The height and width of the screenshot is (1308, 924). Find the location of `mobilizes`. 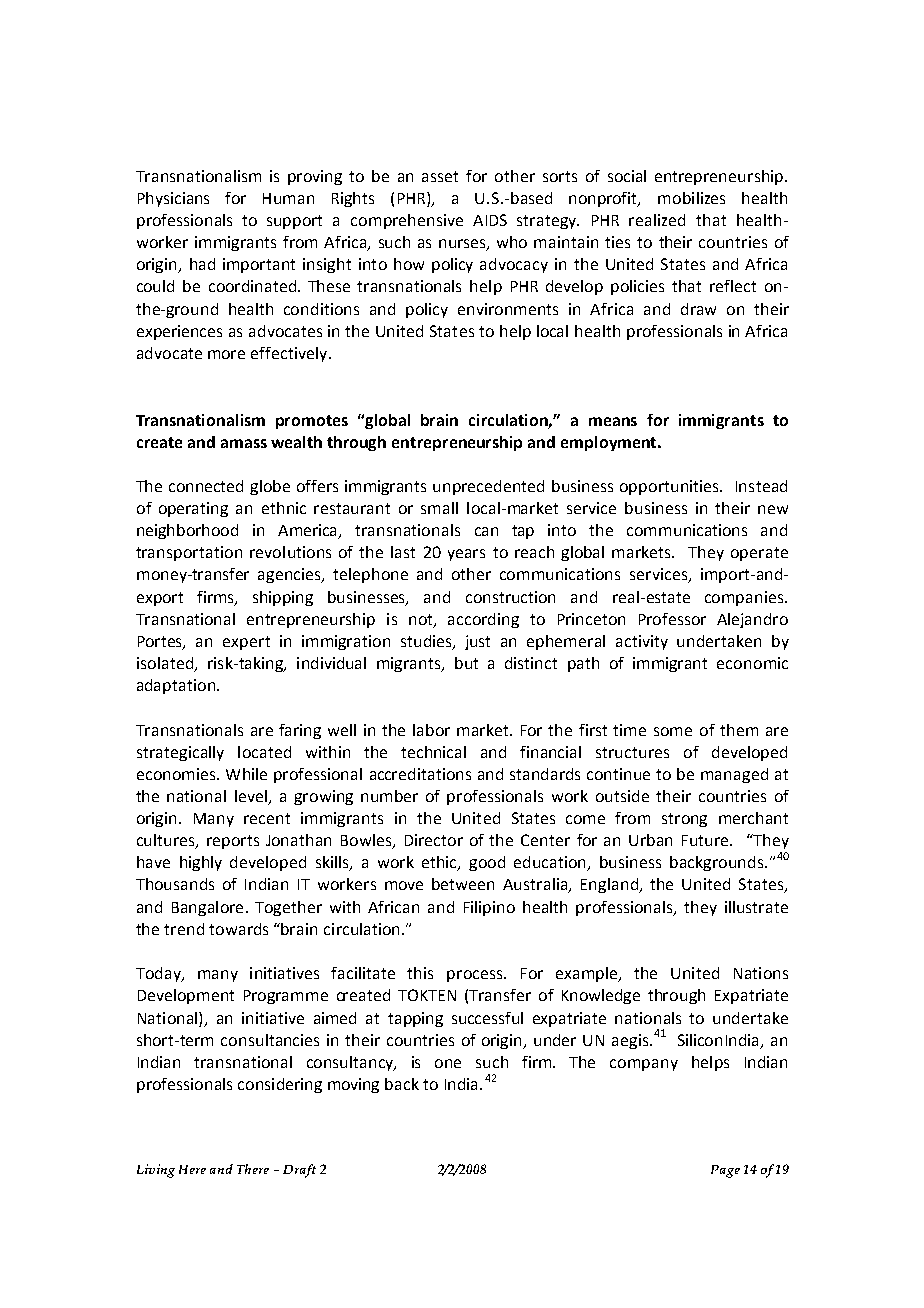

mobilizes is located at coordinates (691, 198).
